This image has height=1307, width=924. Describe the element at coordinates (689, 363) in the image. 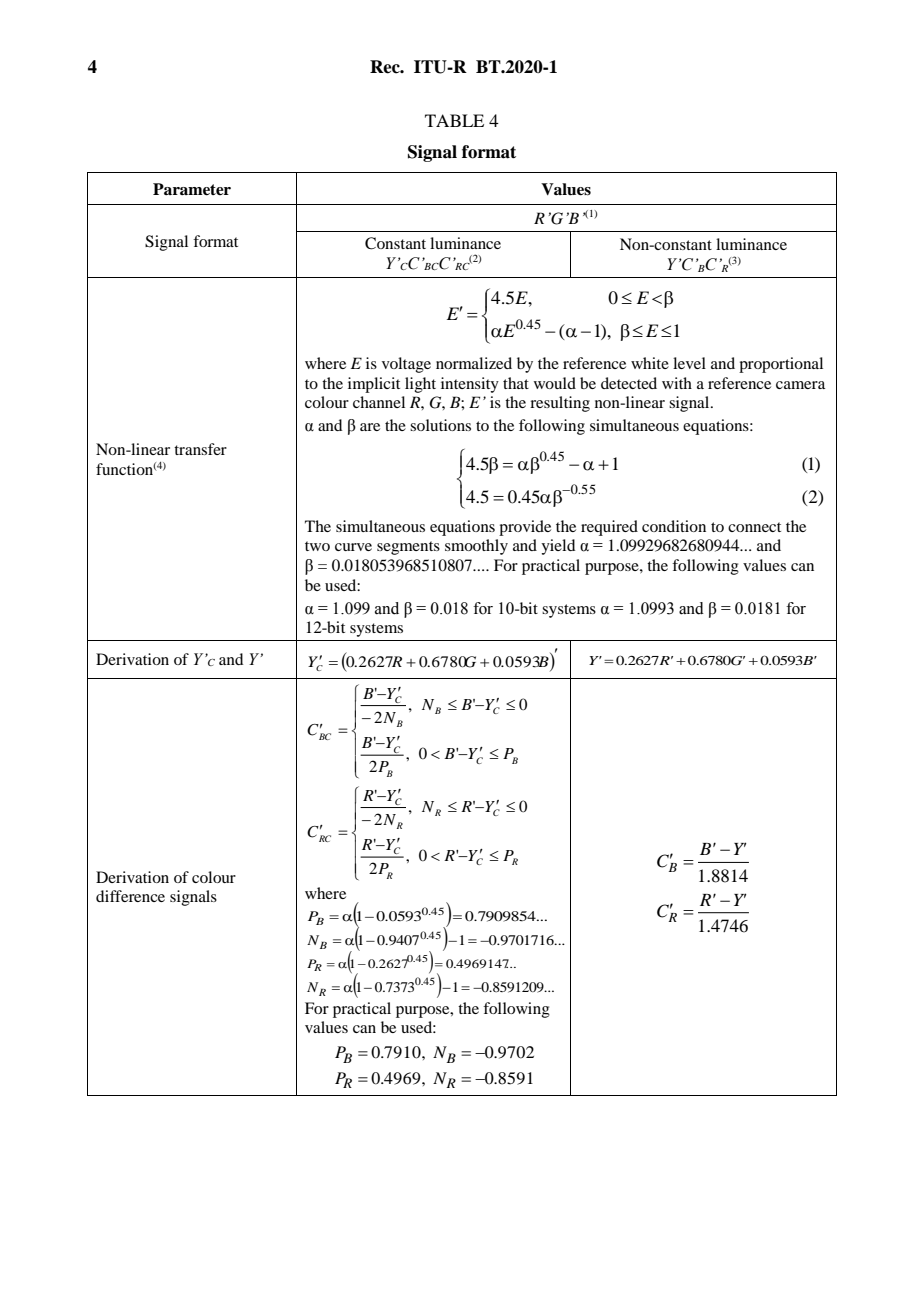

I see `level` at that location.
